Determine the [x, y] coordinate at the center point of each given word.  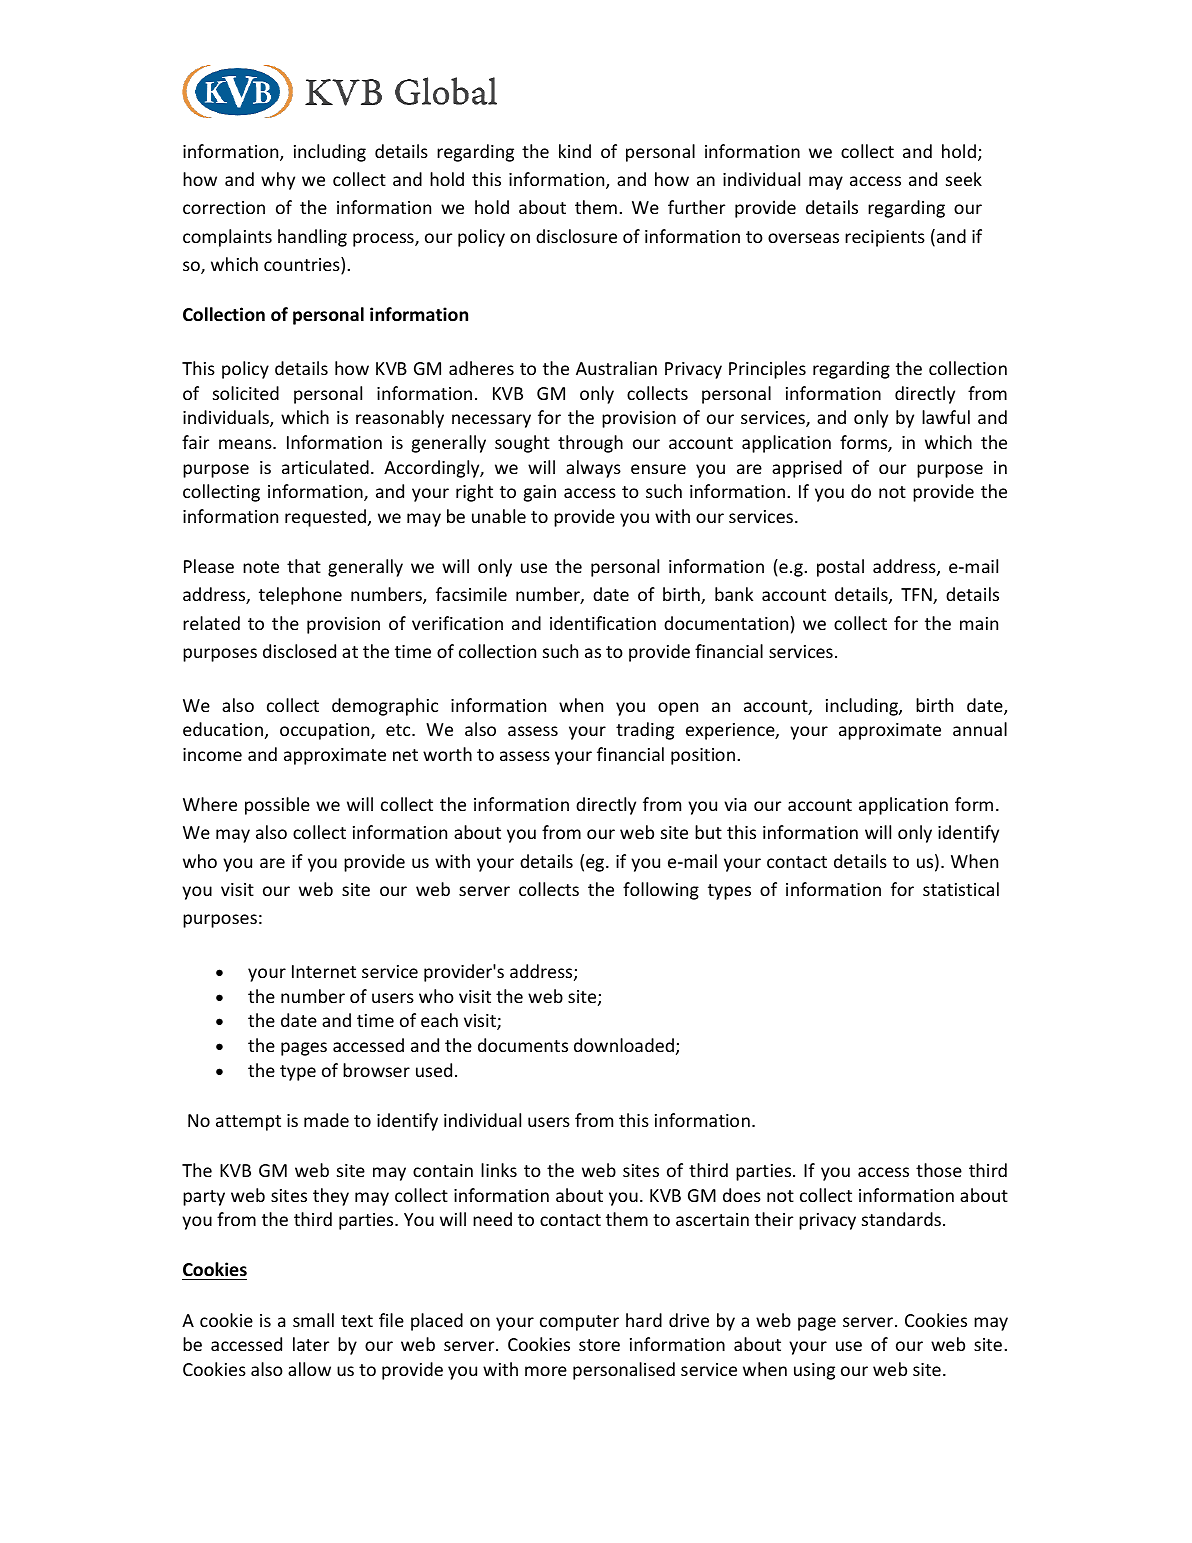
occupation [326, 731]
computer [579, 1323]
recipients [885, 238]
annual [980, 729]
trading [645, 731]
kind [575, 151]
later [311, 1344]
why [278, 181]
